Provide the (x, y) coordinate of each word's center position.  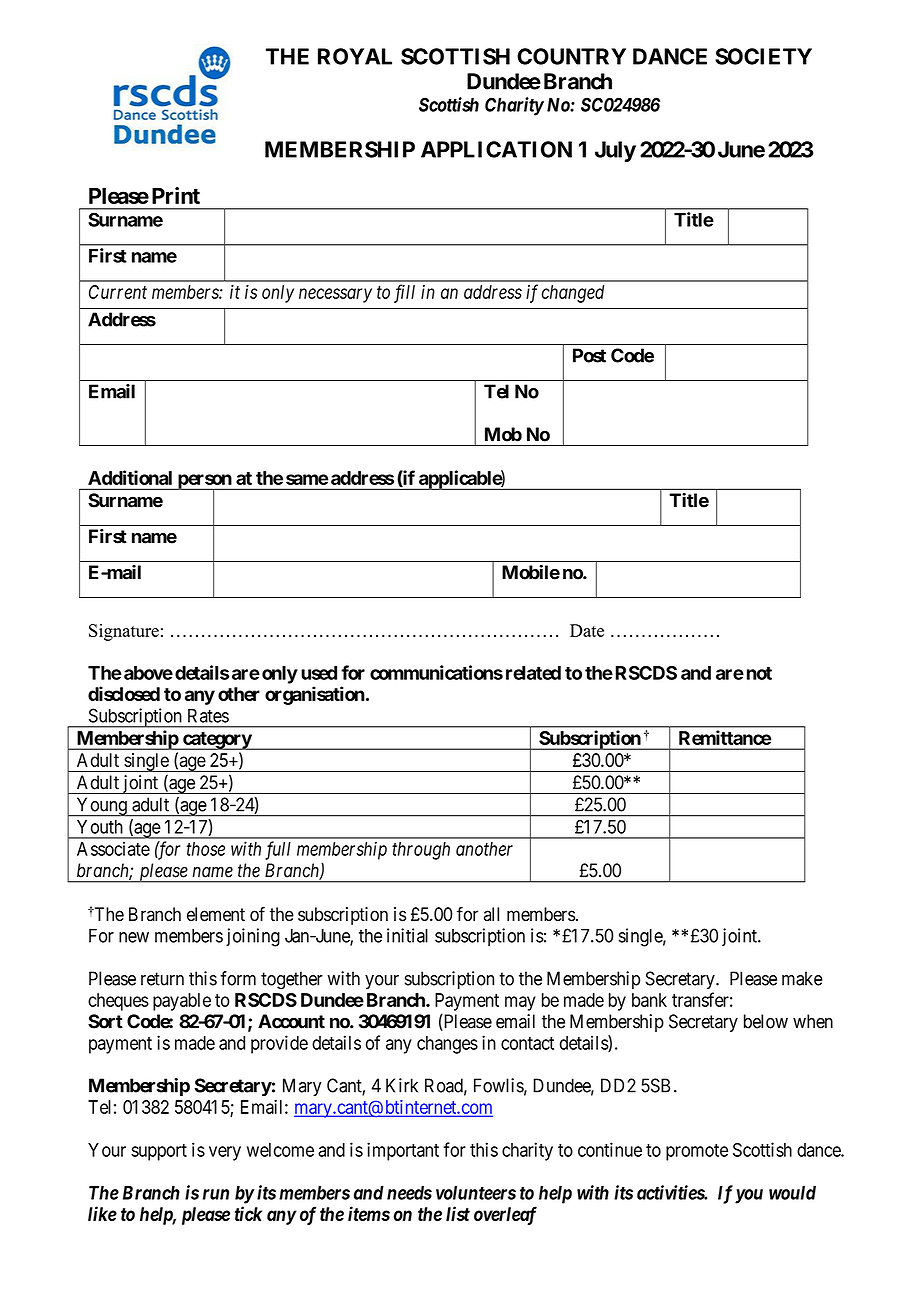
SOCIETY (763, 56)
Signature (124, 632)
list (458, 1213)
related (533, 673)
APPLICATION (496, 149)
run (216, 1194)
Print (176, 195)
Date (587, 630)
